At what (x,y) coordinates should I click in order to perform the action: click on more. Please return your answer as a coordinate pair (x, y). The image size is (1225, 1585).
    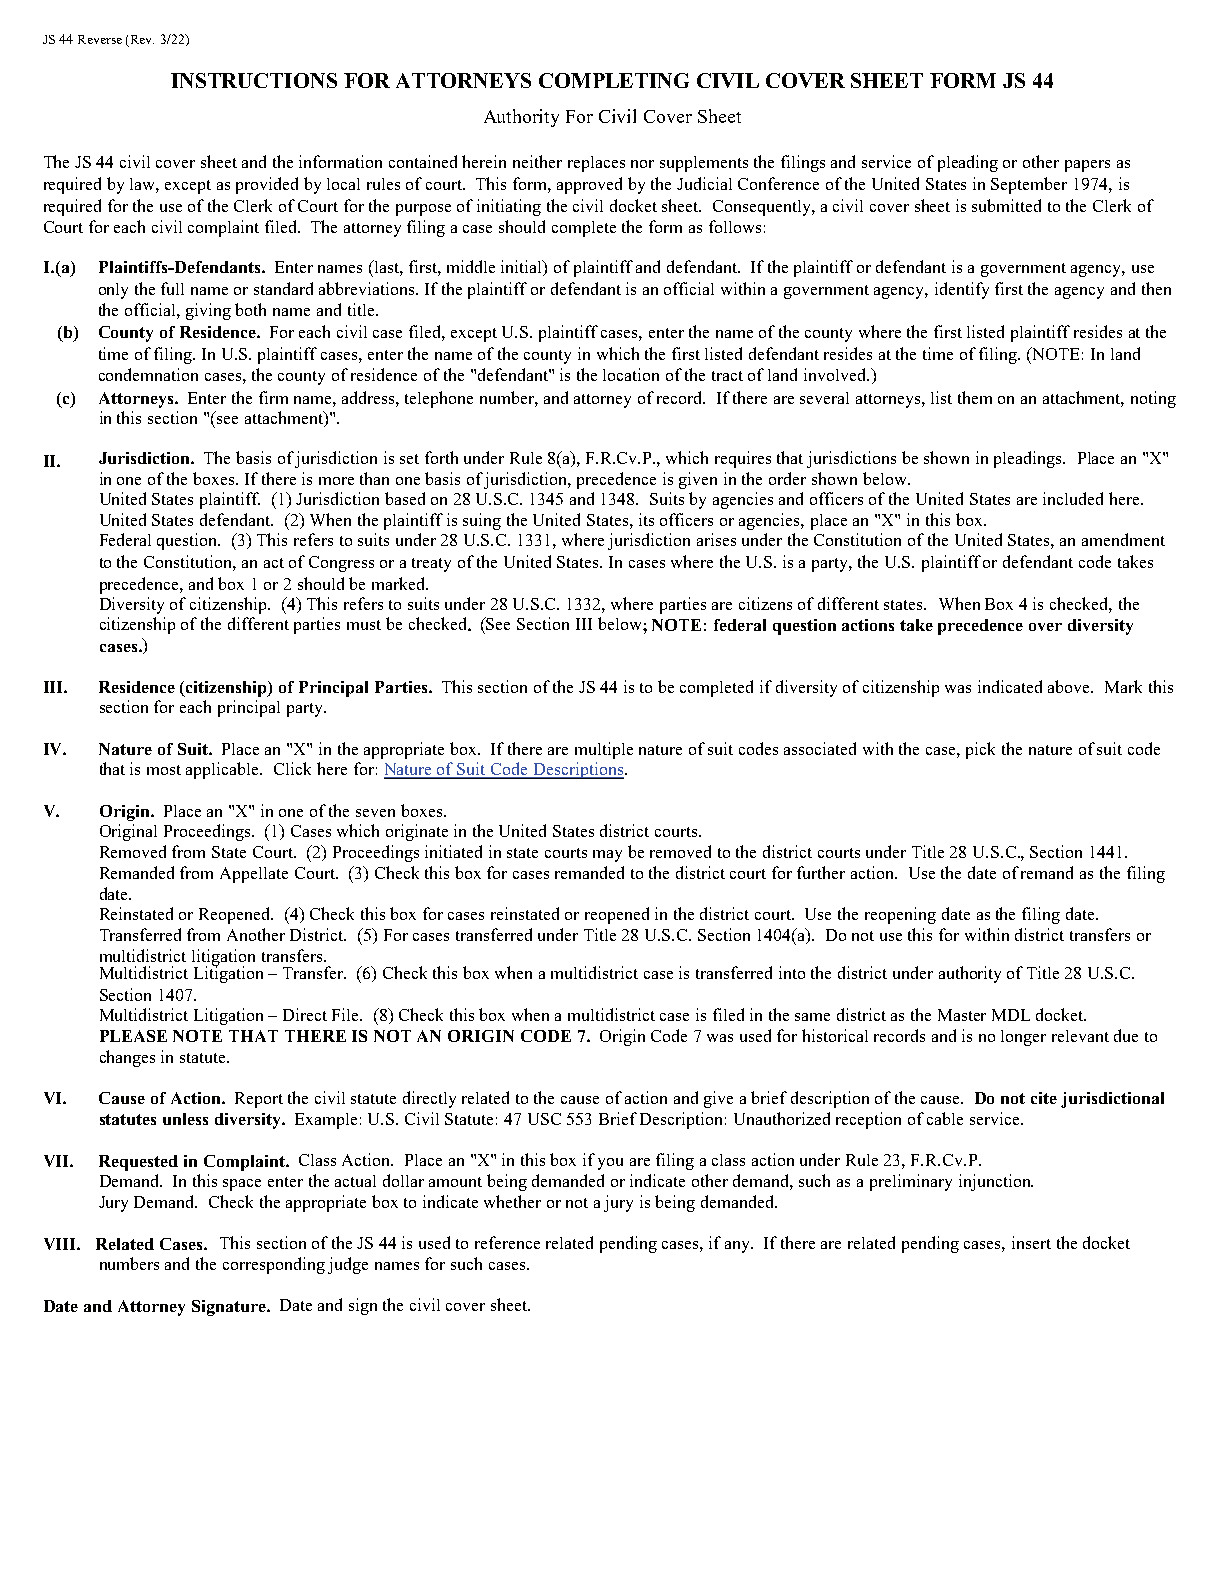
    Looking at the image, I should click on (336, 481).
